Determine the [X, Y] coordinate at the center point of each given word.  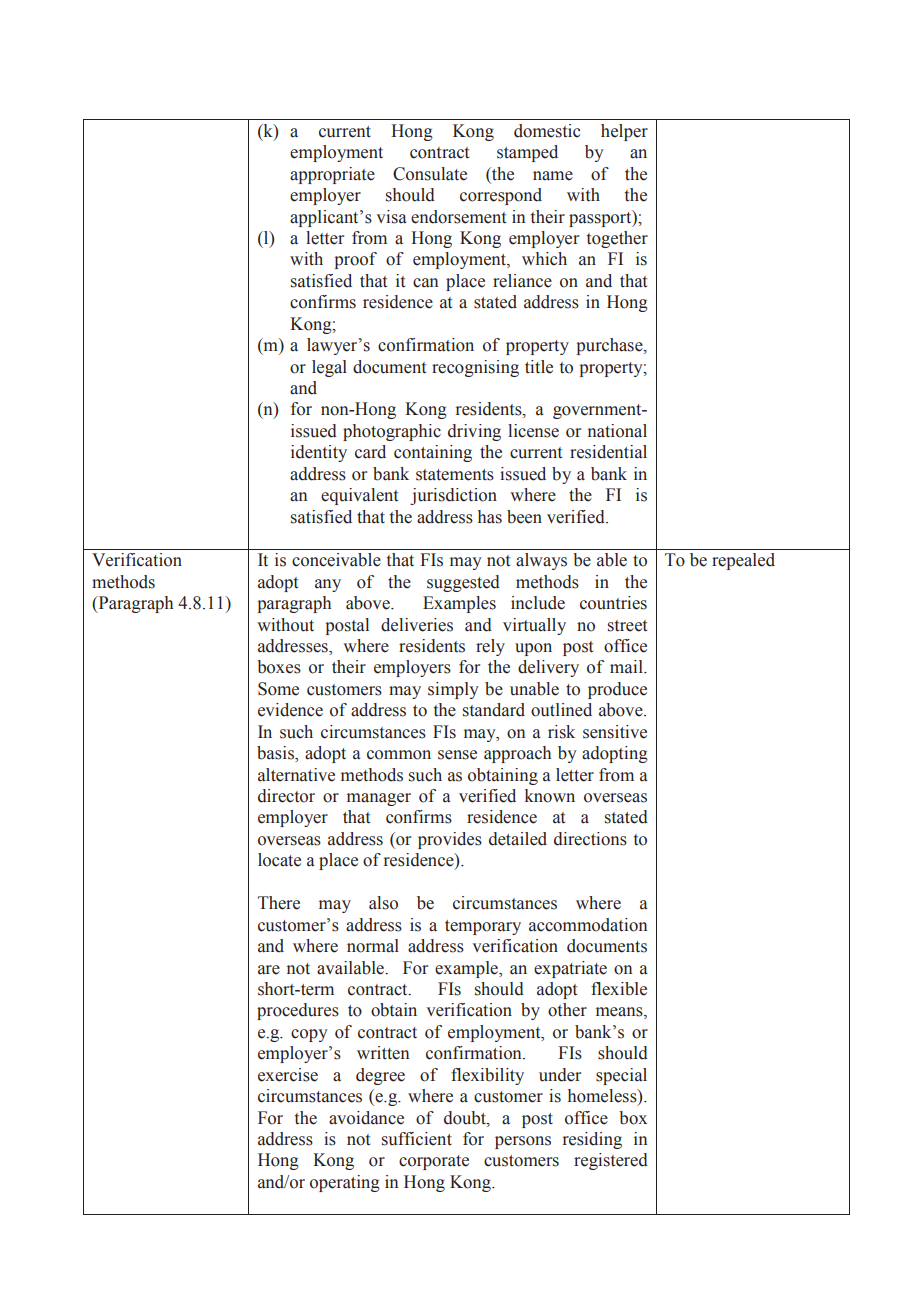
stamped [527, 153]
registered [611, 1161]
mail [627, 667]
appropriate [332, 175]
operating [345, 1183]
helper [624, 132]
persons [523, 1142]
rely [490, 647]
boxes [279, 667]
